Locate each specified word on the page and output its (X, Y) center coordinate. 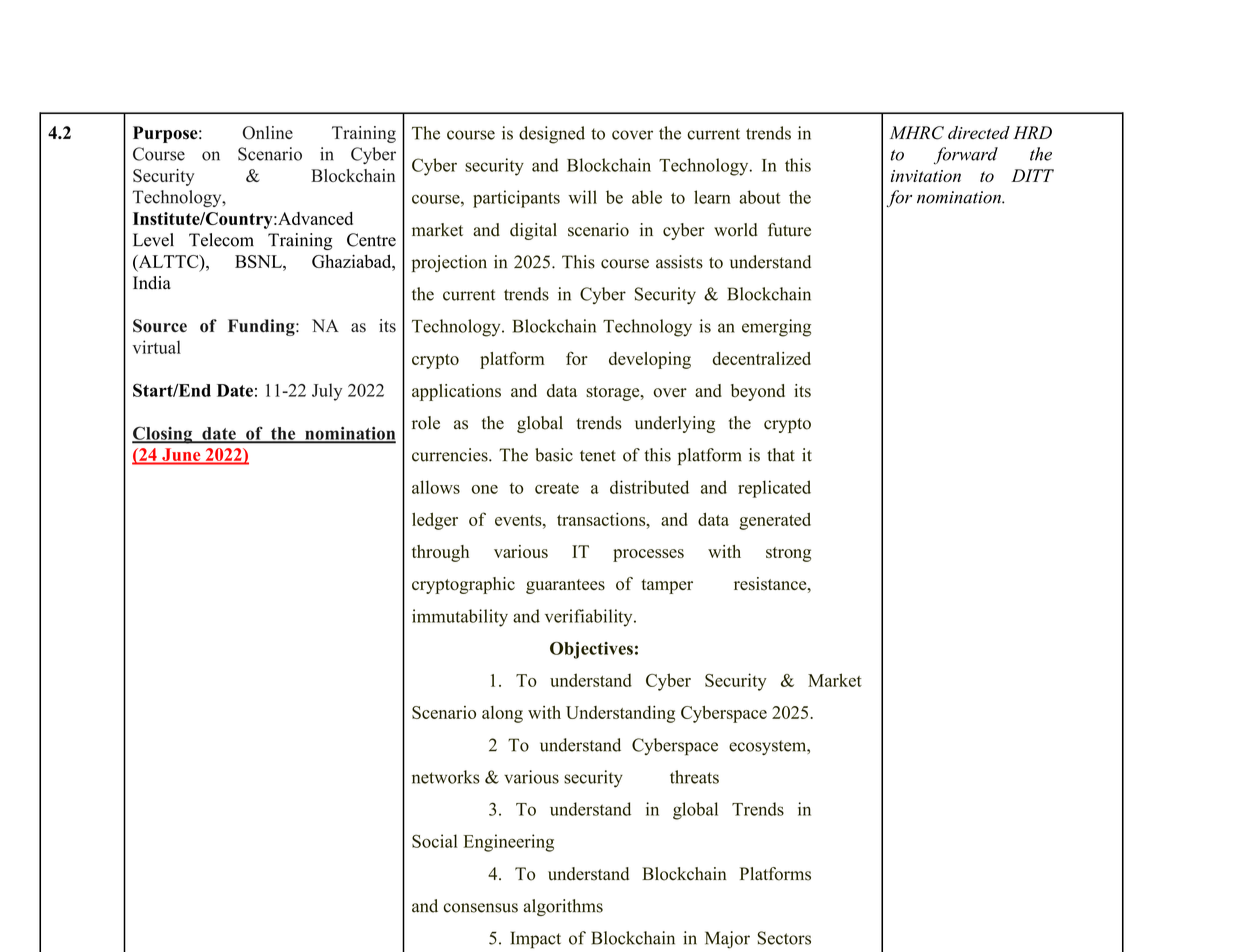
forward (966, 156)
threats (694, 777)
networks (446, 777)
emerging (776, 328)
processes (648, 555)
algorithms (563, 907)
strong (788, 554)
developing (650, 360)
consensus (481, 908)
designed (552, 135)
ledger (435, 521)
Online (268, 133)
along (502, 714)
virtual (157, 347)
